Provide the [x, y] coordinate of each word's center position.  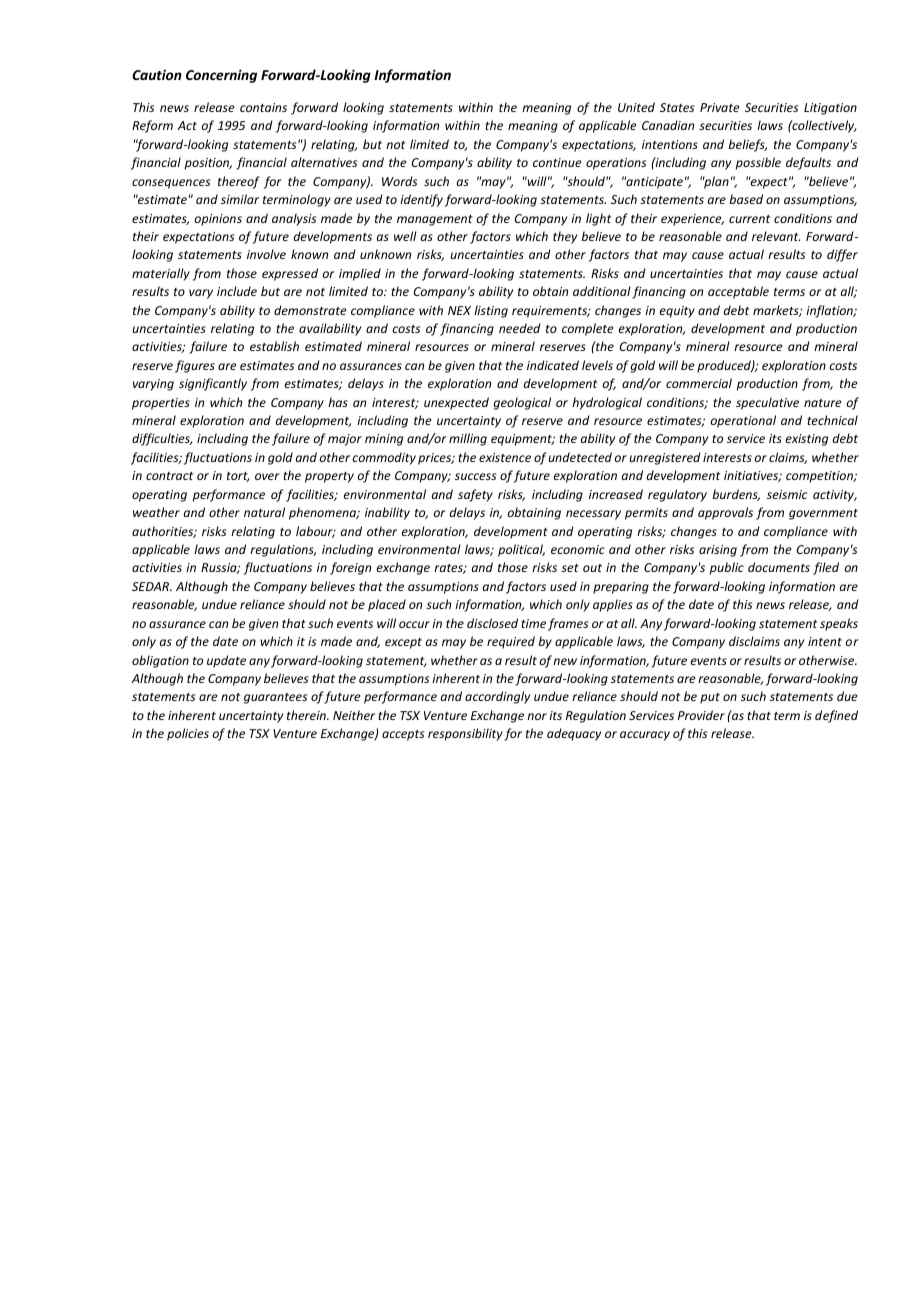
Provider [701, 715]
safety [475, 495]
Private [719, 107]
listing [491, 311]
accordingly [497, 697]
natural [264, 512]
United [636, 107]
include [237, 291]
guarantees [275, 698]
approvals [725, 513]
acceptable [738, 292]
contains [263, 107]
